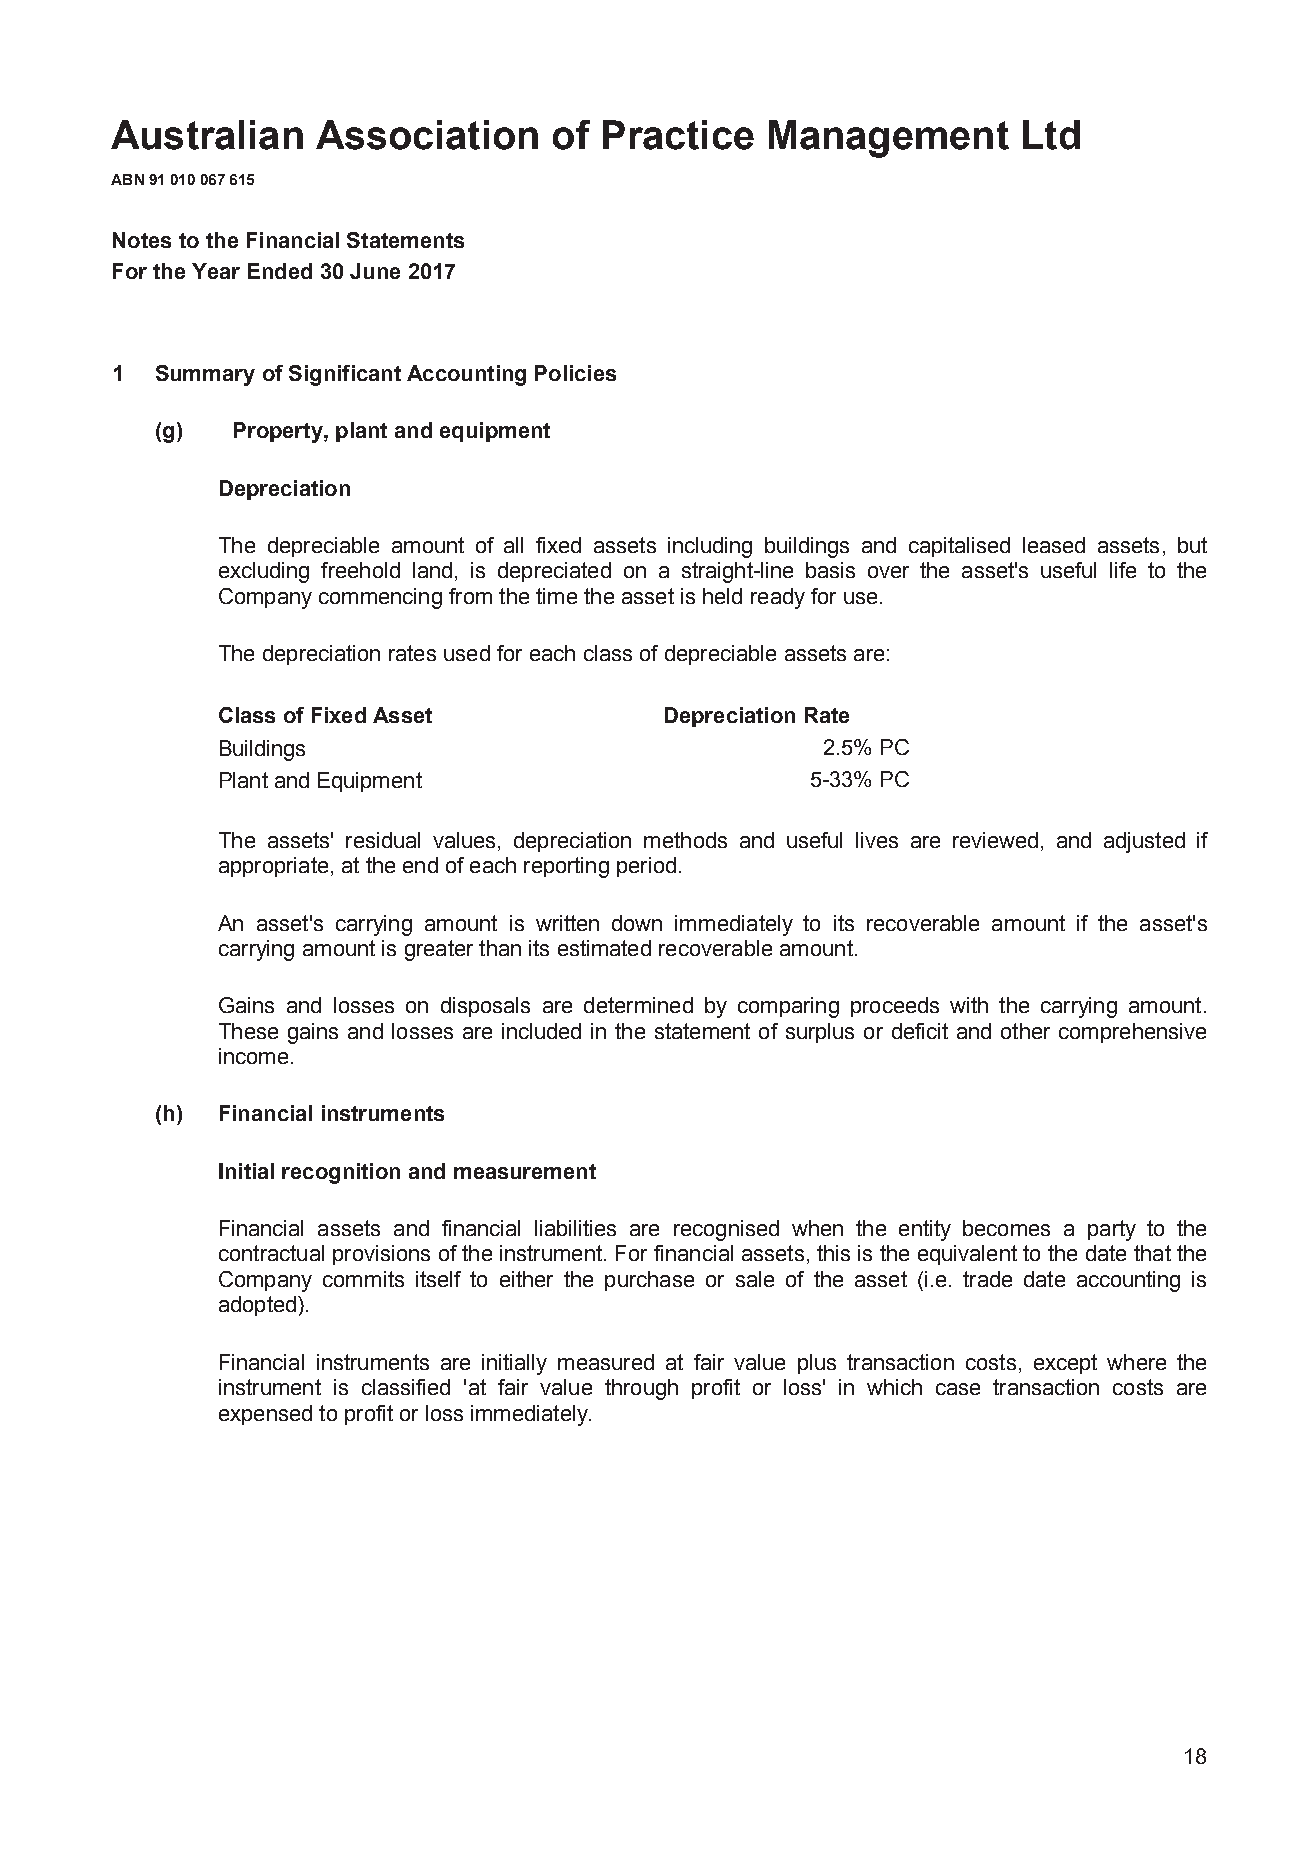 The image size is (1316, 1862). I want to click on measured, so click(606, 1362).
